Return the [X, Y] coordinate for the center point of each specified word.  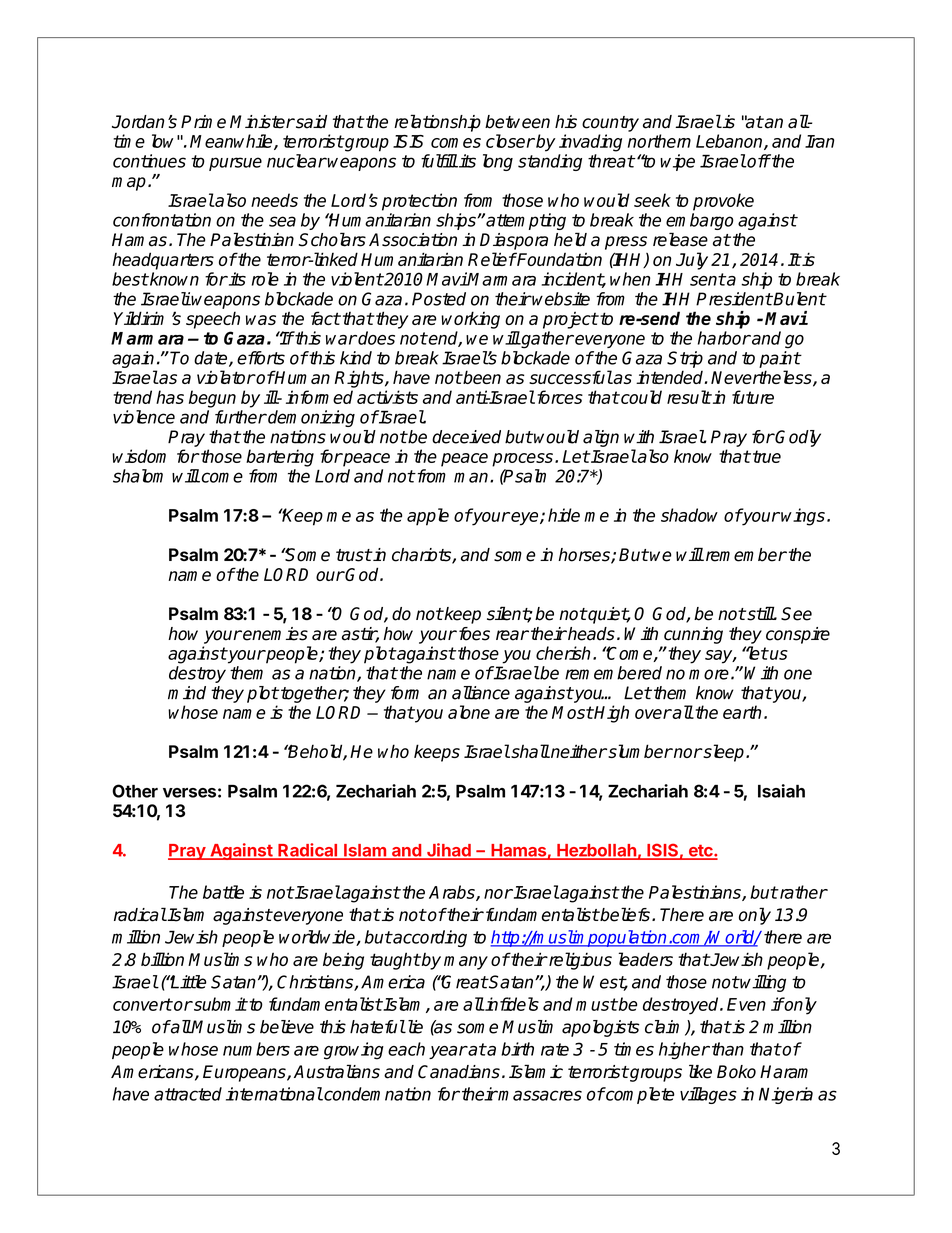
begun [212, 399]
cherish [563, 653]
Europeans [245, 1073]
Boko [736, 1072]
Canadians [459, 1072]
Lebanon [730, 142]
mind [187, 693]
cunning [693, 635]
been [481, 377]
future [753, 397]
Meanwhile [232, 142]
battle [223, 892]
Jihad [449, 851]
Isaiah [781, 791]
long [498, 162]
